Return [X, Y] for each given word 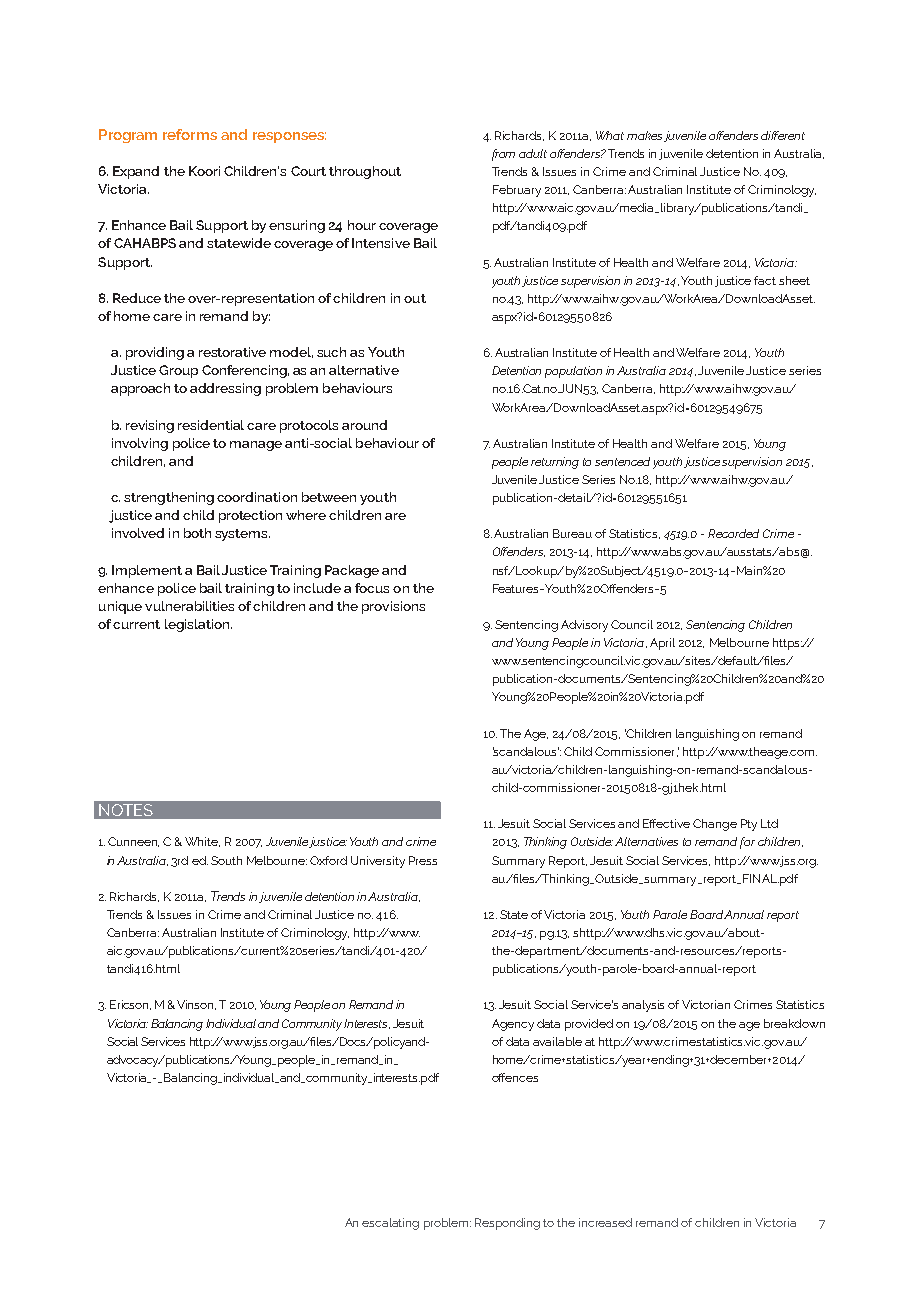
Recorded [733, 533]
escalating [390, 1224]
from [503, 155]
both [197, 533]
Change [715, 825]
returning [555, 463]
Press [423, 860]
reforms [190, 134]
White [202, 842]
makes [644, 135]
